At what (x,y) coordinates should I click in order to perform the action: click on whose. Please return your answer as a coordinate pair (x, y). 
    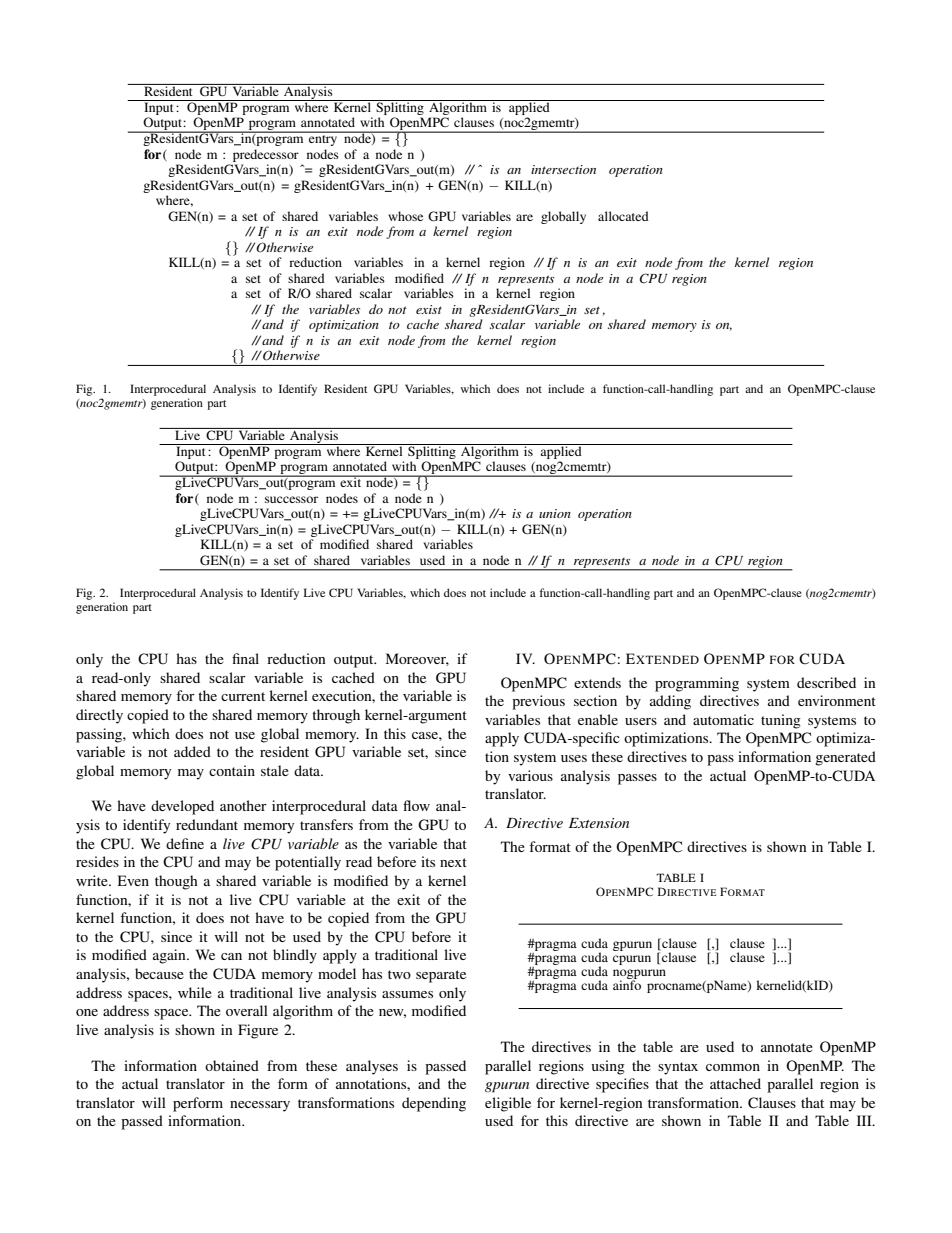
    Looking at the image, I should click on (405, 216).
